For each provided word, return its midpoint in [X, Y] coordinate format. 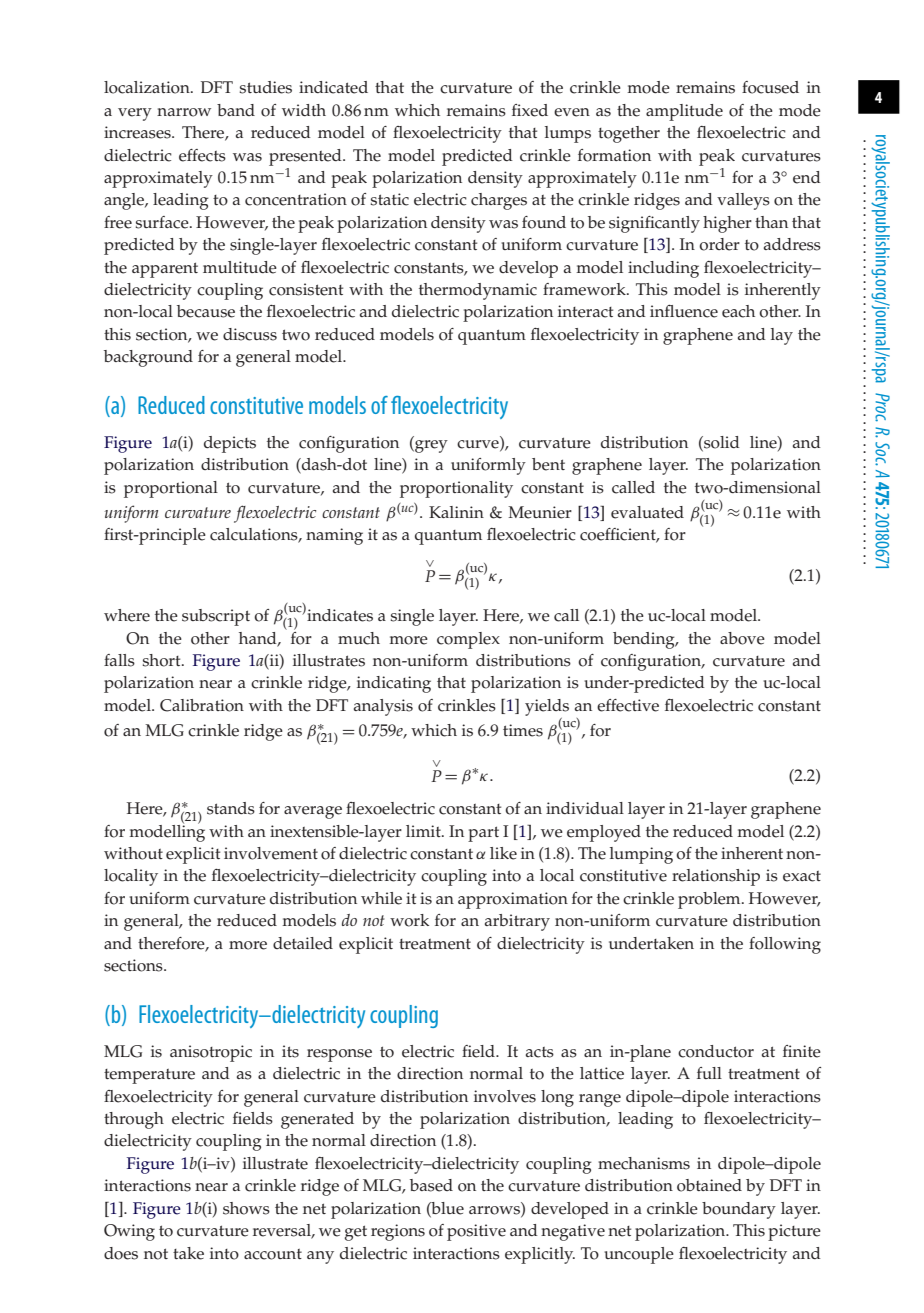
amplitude [684, 112]
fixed [530, 110]
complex [468, 640]
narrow [184, 112]
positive [476, 1232]
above [742, 638]
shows [246, 1208]
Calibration [202, 705]
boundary [739, 1210]
